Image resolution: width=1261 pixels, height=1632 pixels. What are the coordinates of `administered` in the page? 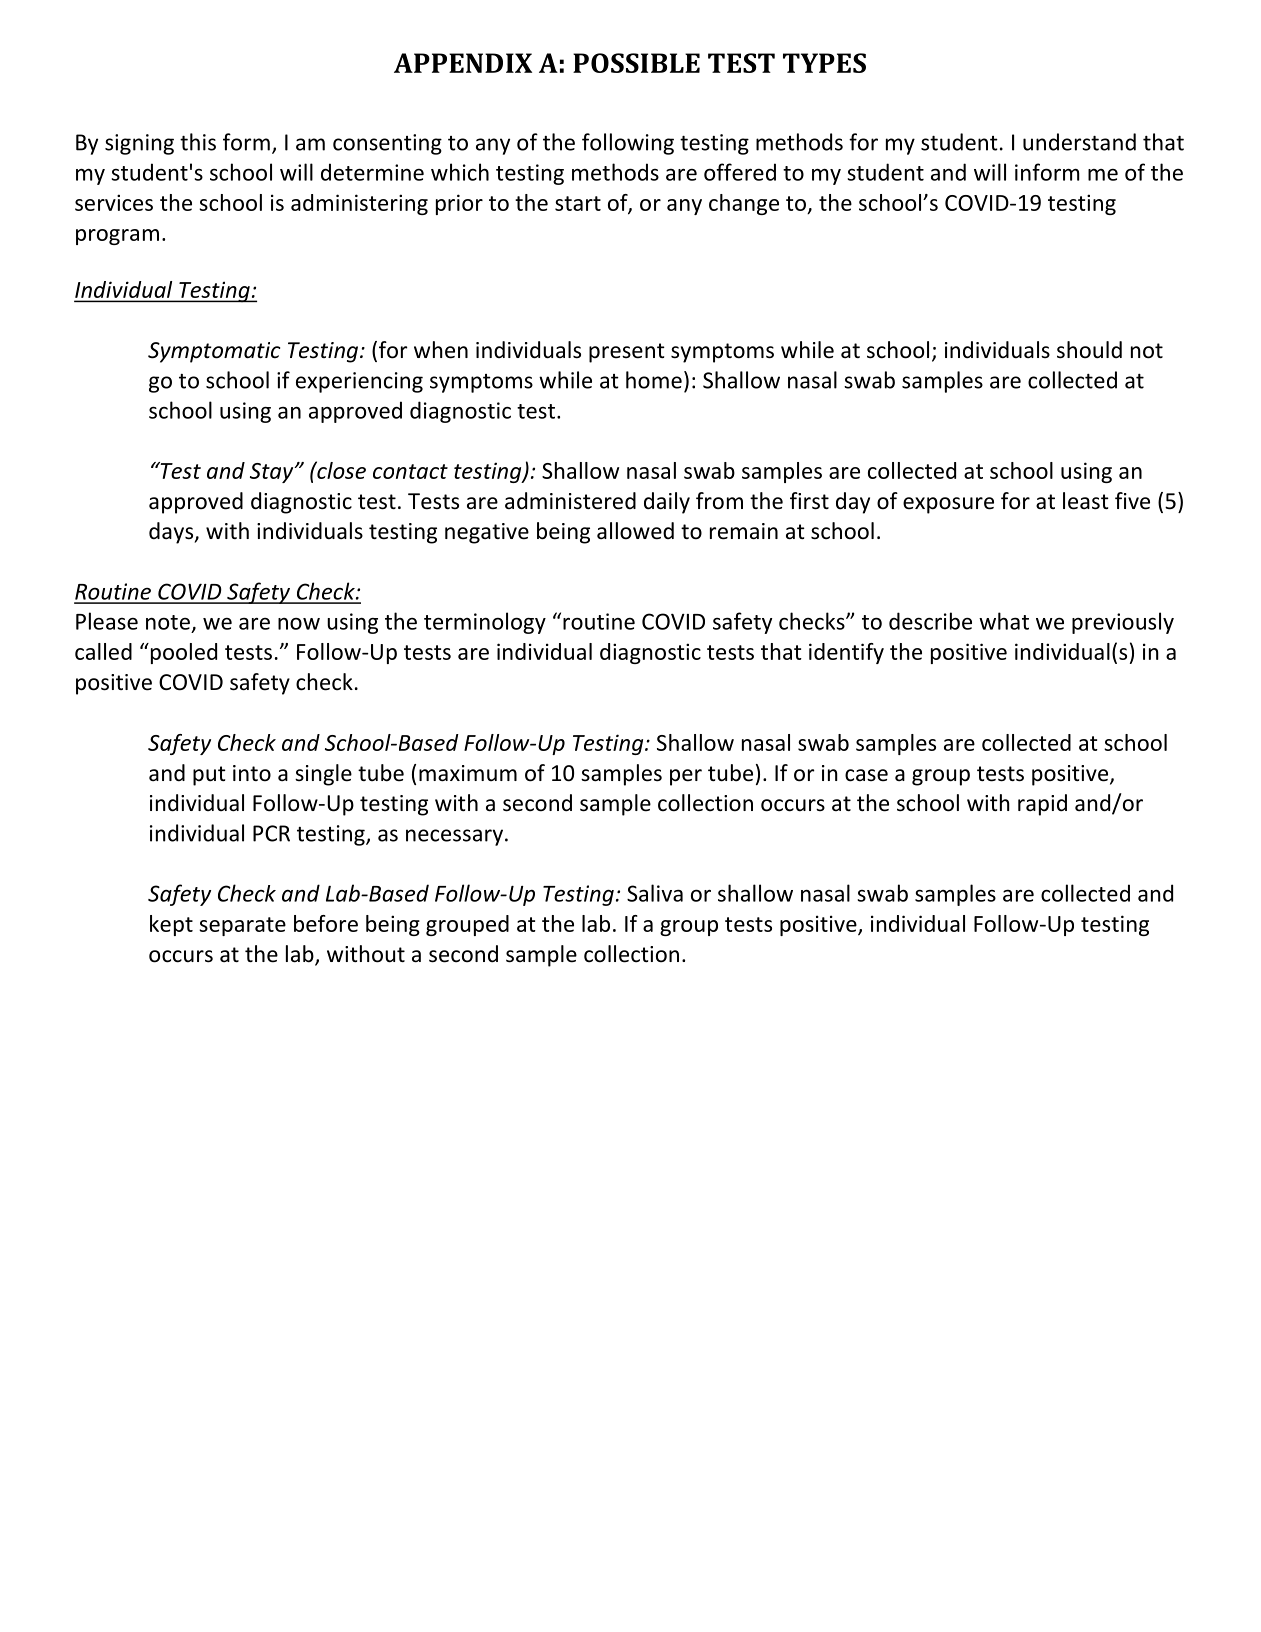 It's located at (570, 501).
